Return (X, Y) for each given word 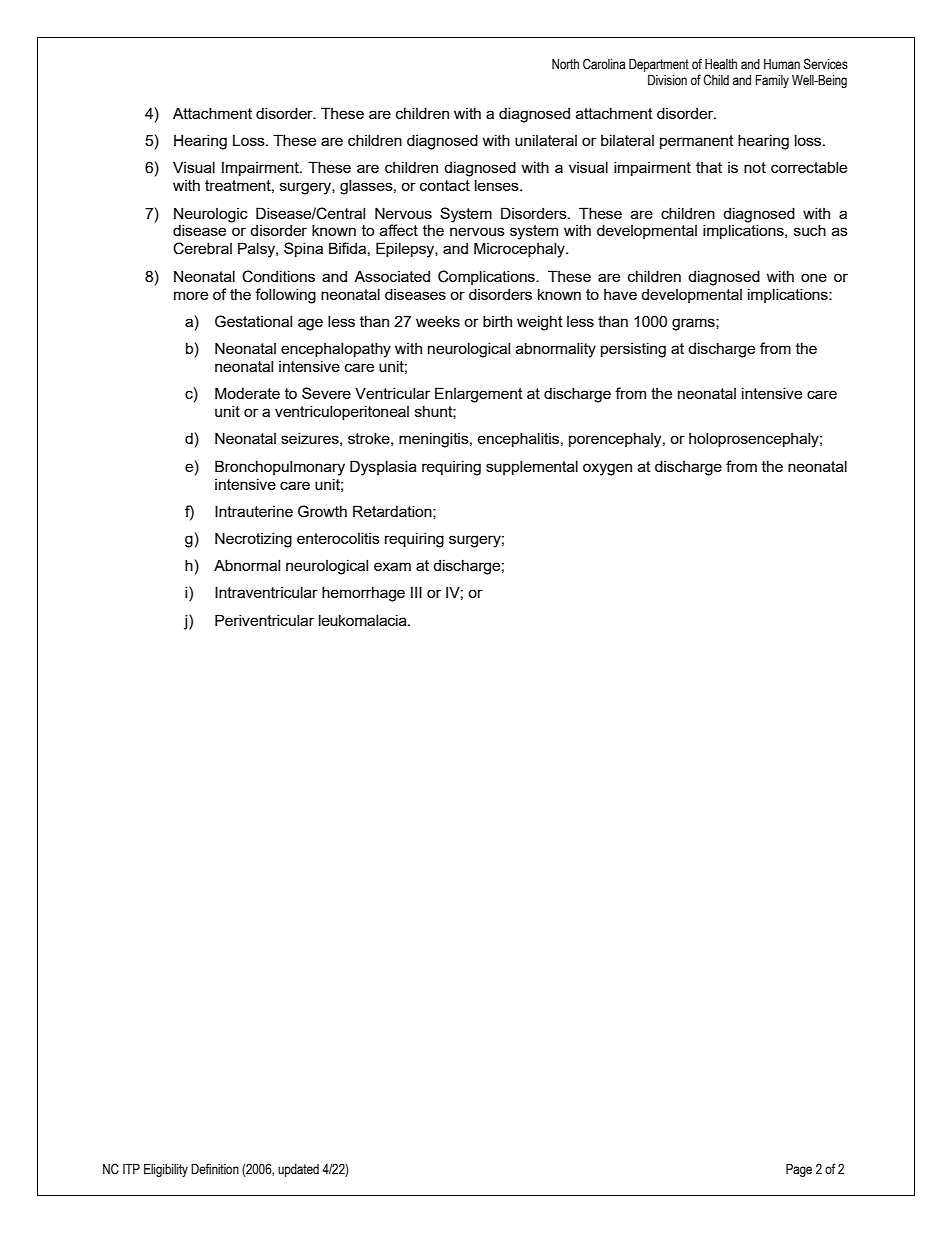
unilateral (546, 140)
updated (298, 1170)
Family (772, 81)
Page (799, 1170)
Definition (215, 1169)
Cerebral (202, 248)
